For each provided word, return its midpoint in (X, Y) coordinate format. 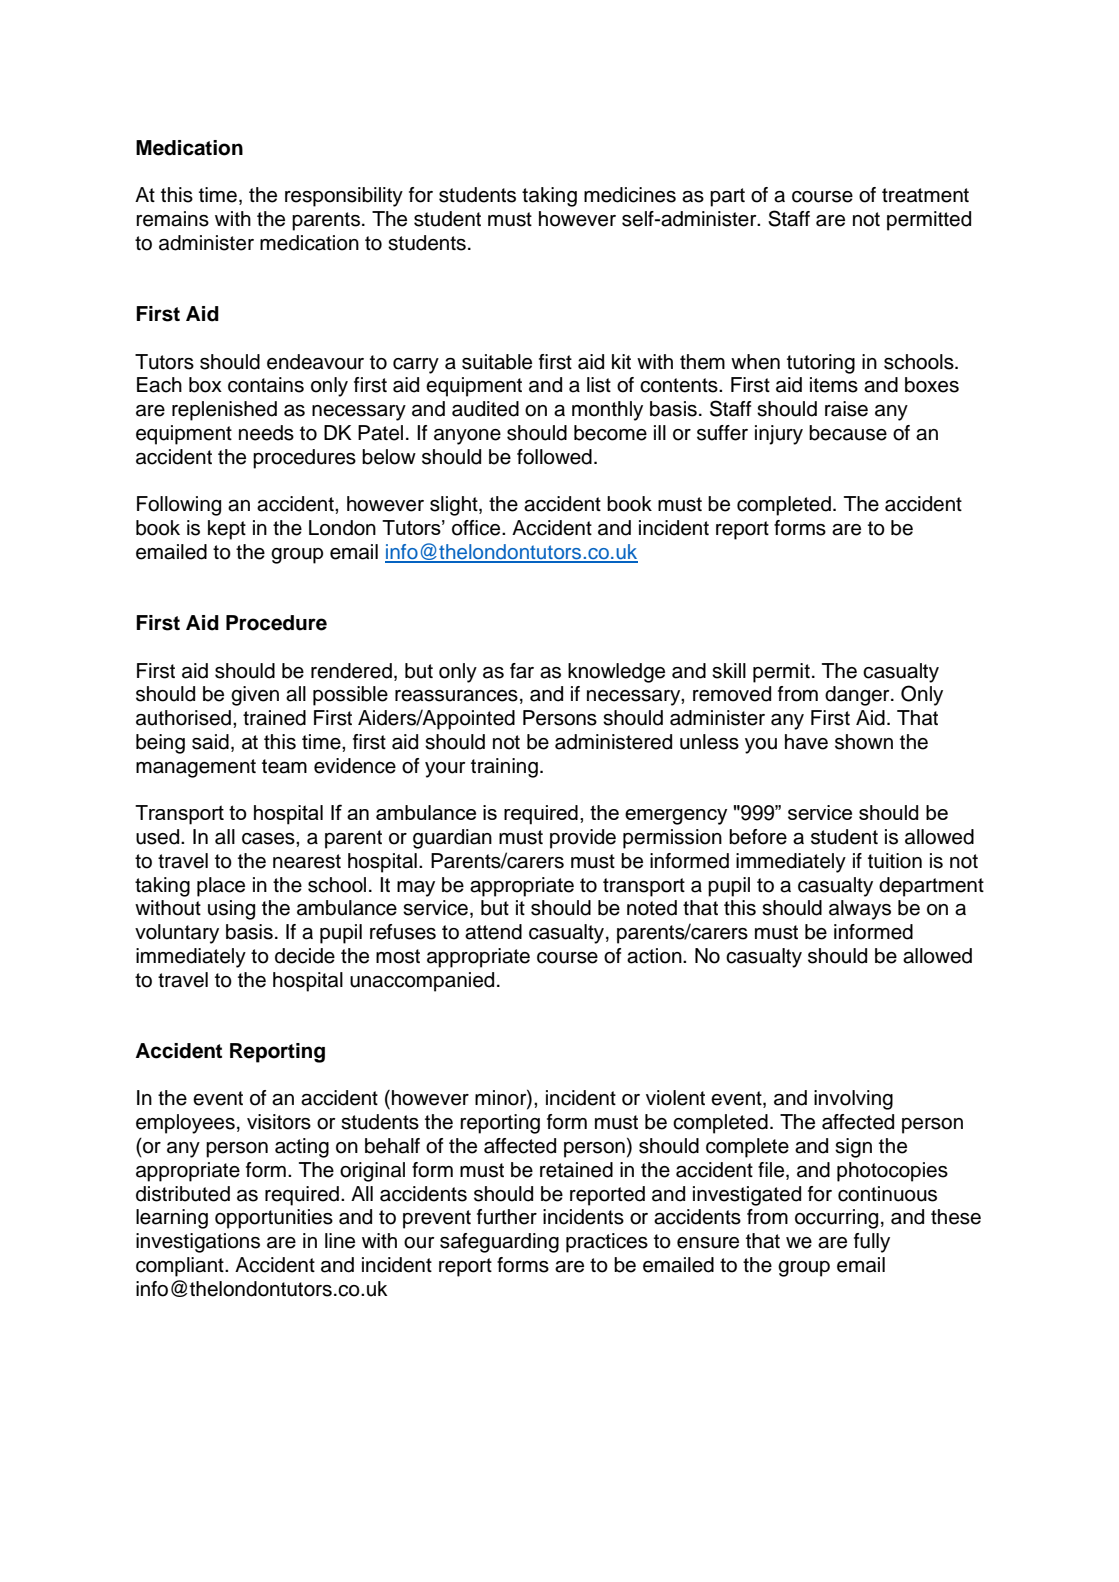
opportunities (274, 1219)
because (848, 433)
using (231, 910)
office (477, 528)
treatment (925, 195)
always (860, 910)
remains (172, 219)
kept (227, 530)
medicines (630, 195)
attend (493, 932)
